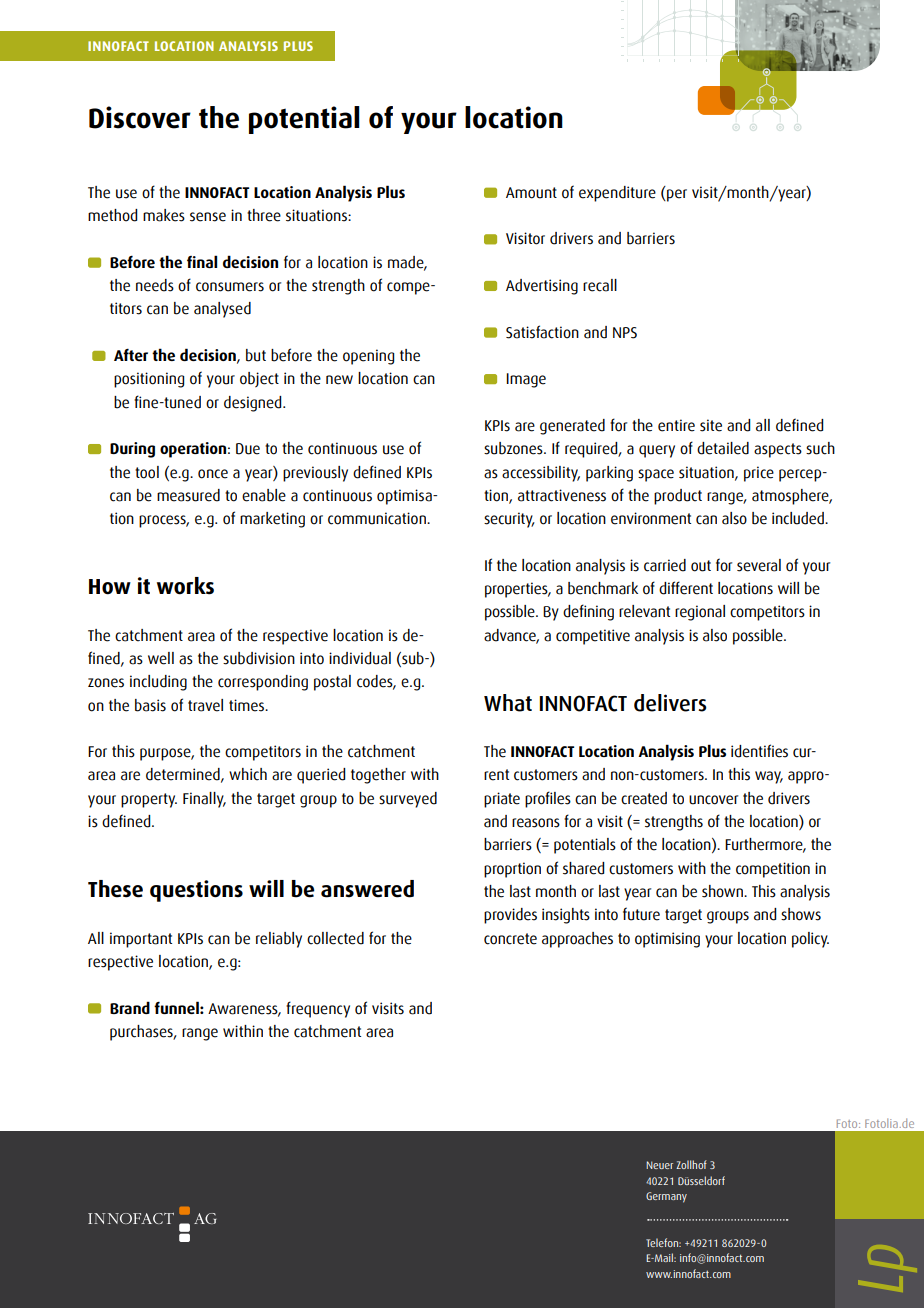  Describe the element at coordinates (617, 194) in the image. I see `expenditure` at that location.
